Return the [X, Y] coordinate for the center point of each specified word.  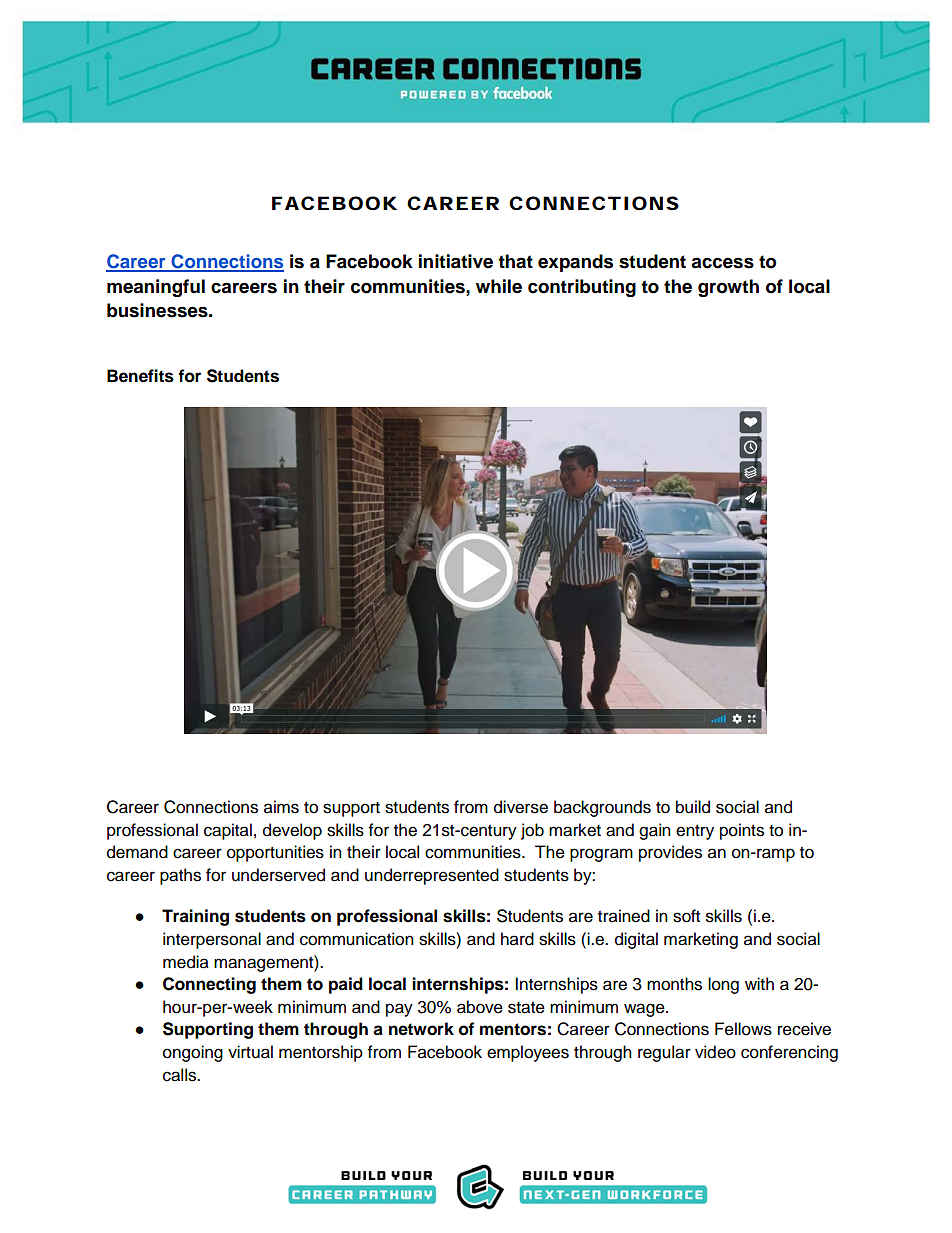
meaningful [156, 288]
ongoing [193, 1053]
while [499, 286]
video [715, 1052]
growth [728, 288]
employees [528, 1053]
